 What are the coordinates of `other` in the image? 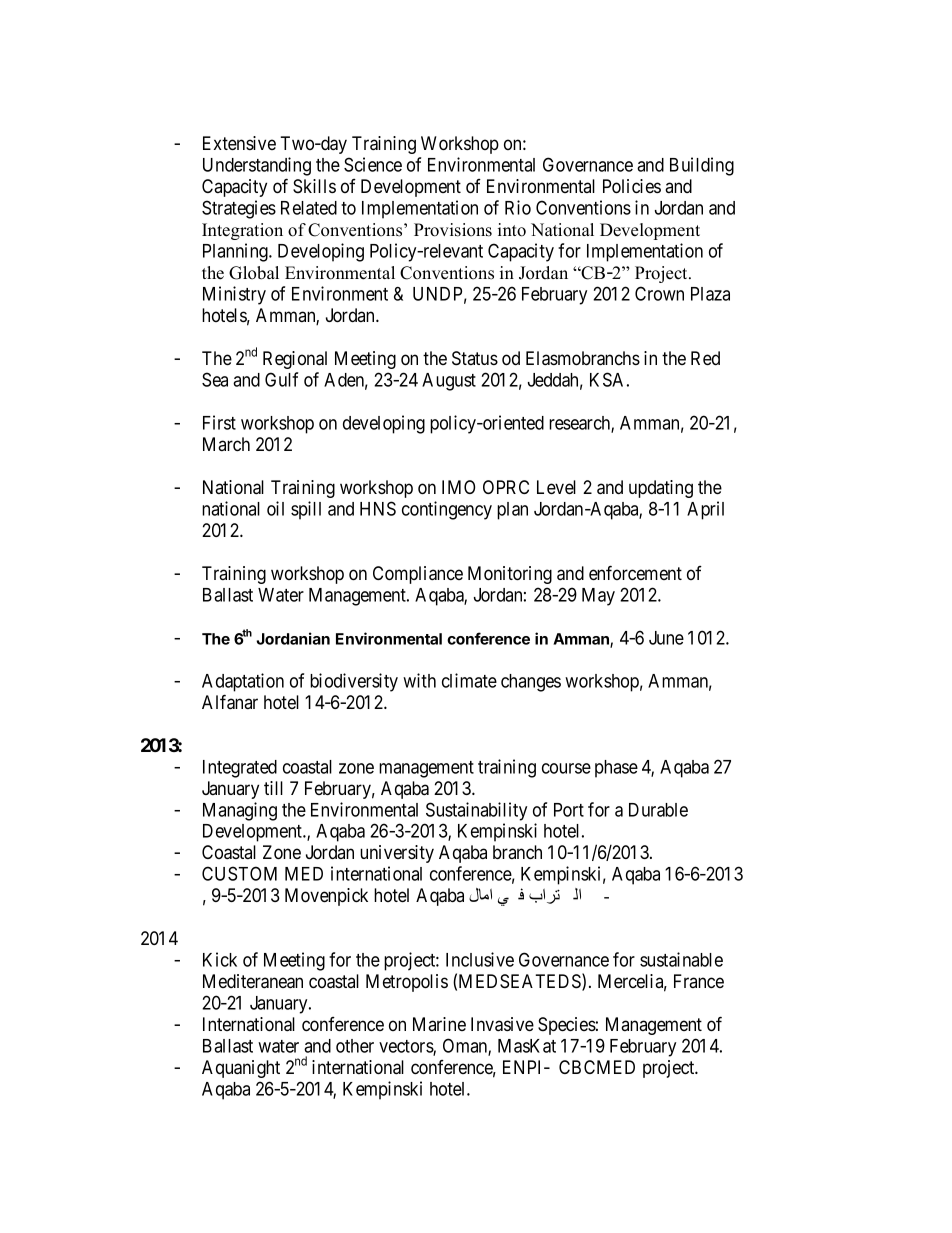 It's located at (355, 1046).
